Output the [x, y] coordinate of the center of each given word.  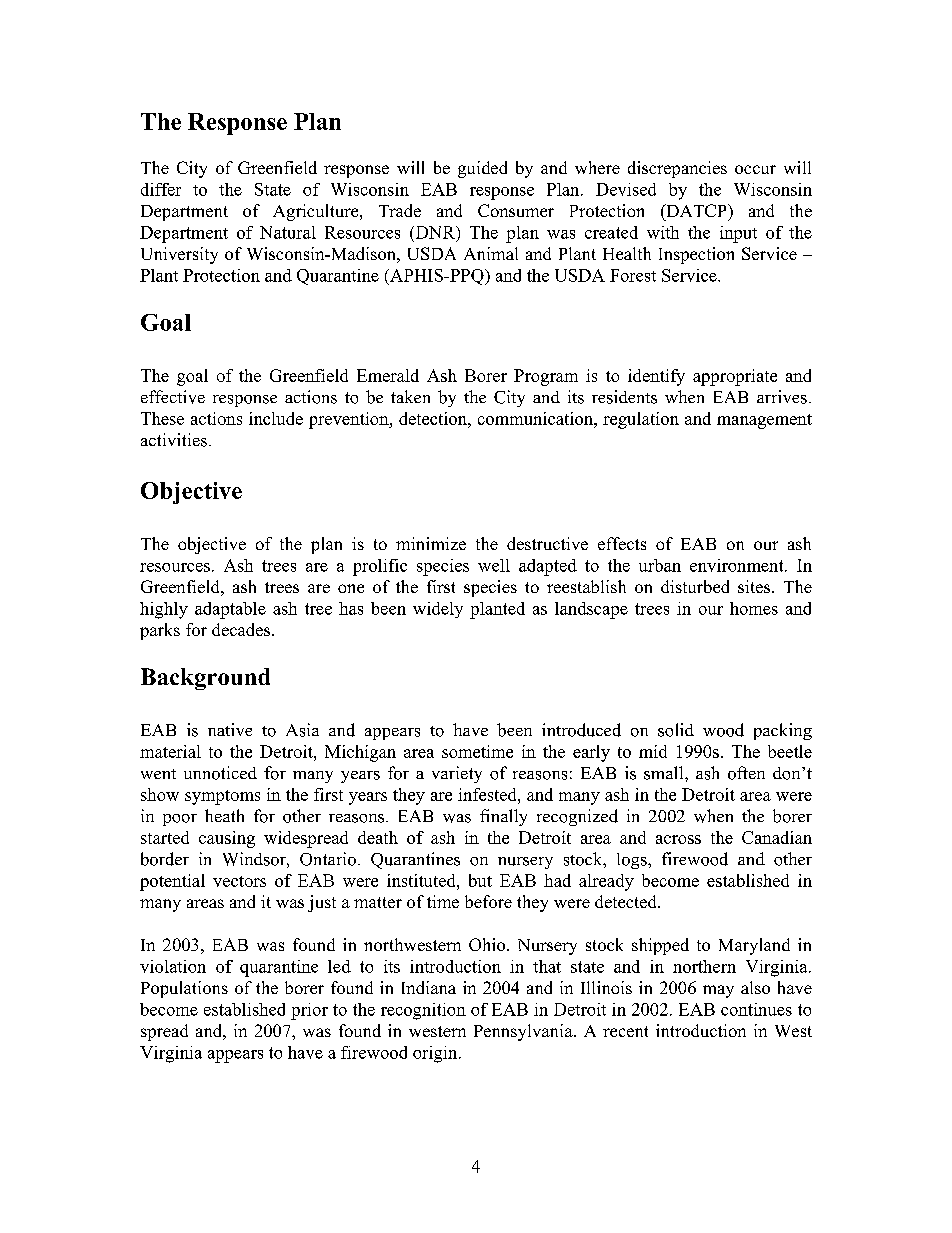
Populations [184, 989]
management [764, 421]
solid [676, 730]
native [230, 729]
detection [434, 418]
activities [174, 440]
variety [457, 774]
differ [161, 189]
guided [482, 169]
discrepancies [677, 169]
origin [436, 1054]
